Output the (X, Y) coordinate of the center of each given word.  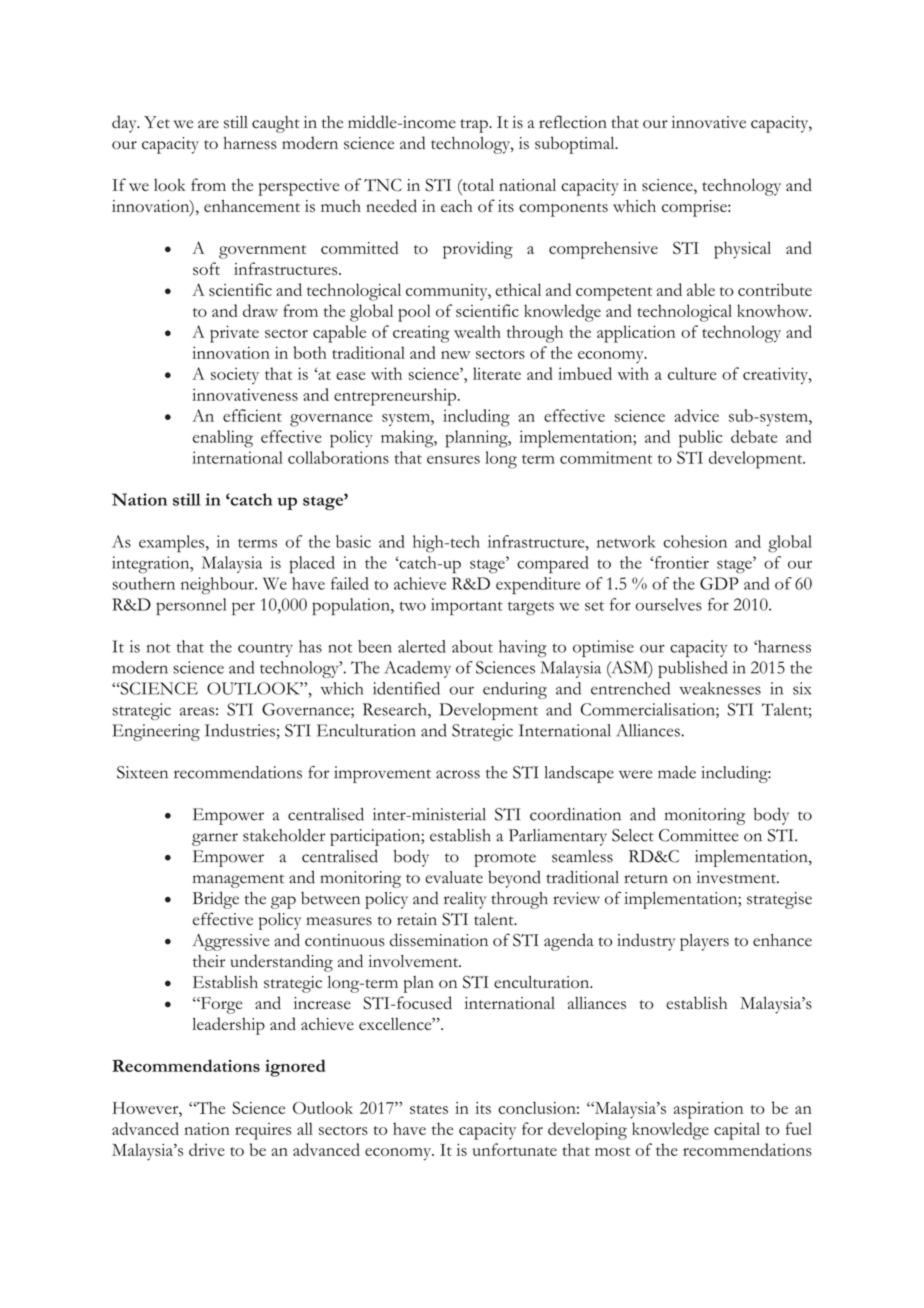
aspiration (708, 1110)
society (235, 376)
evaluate (454, 877)
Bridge (216, 900)
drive (207, 1149)
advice (696, 415)
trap (475, 126)
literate (497, 373)
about (472, 646)
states (429, 1109)
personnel (191, 606)
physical (742, 250)
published (692, 669)
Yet (157, 122)
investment (737, 877)
